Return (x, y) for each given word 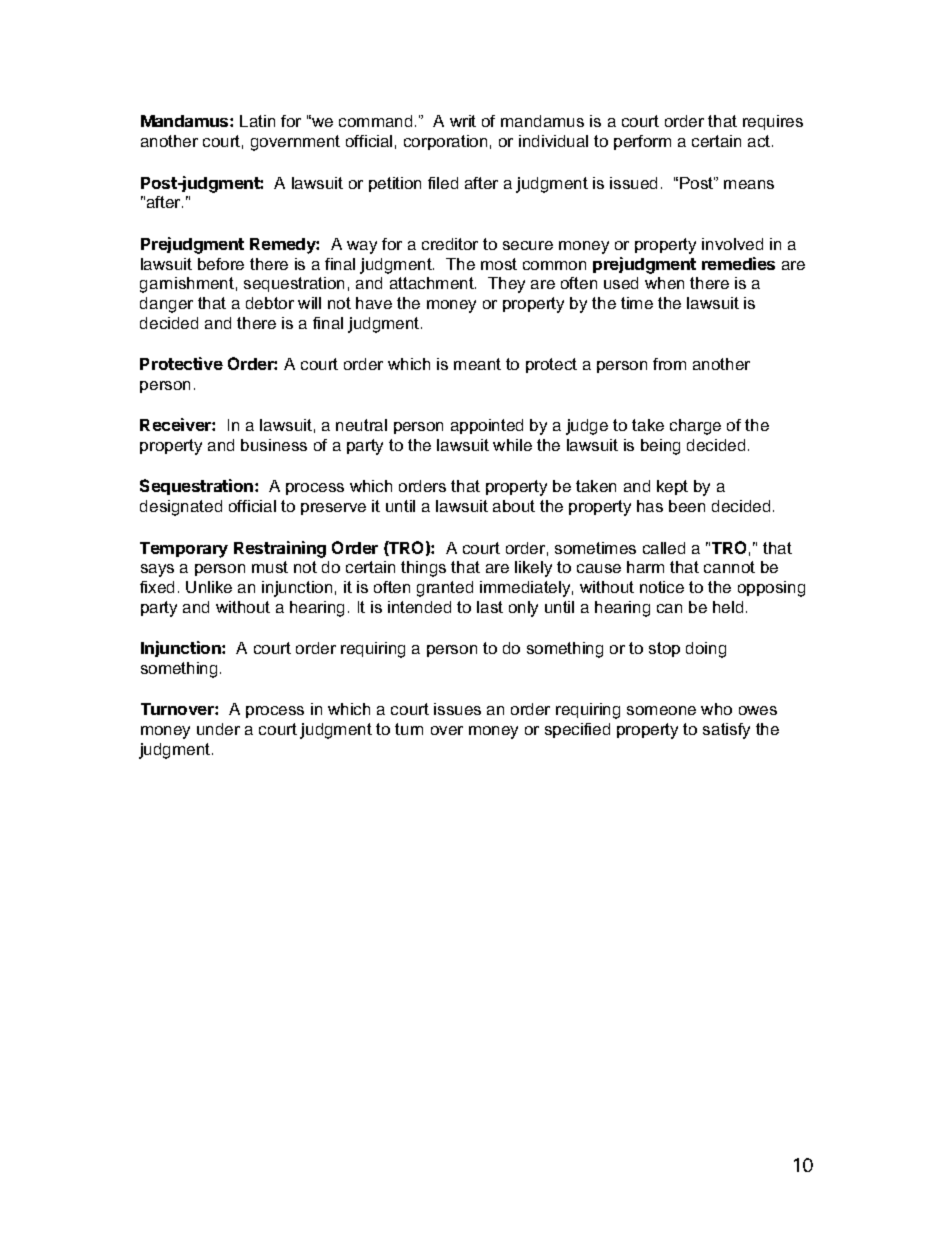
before (221, 264)
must (270, 567)
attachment (433, 283)
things (423, 569)
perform (642, 142)
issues (457, 709)
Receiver (176, 424)
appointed (487, 426)
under (218, 729)
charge (695, 427)
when (664, 283)
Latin (257, 121)
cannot (729, 567)
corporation (445, 142)
